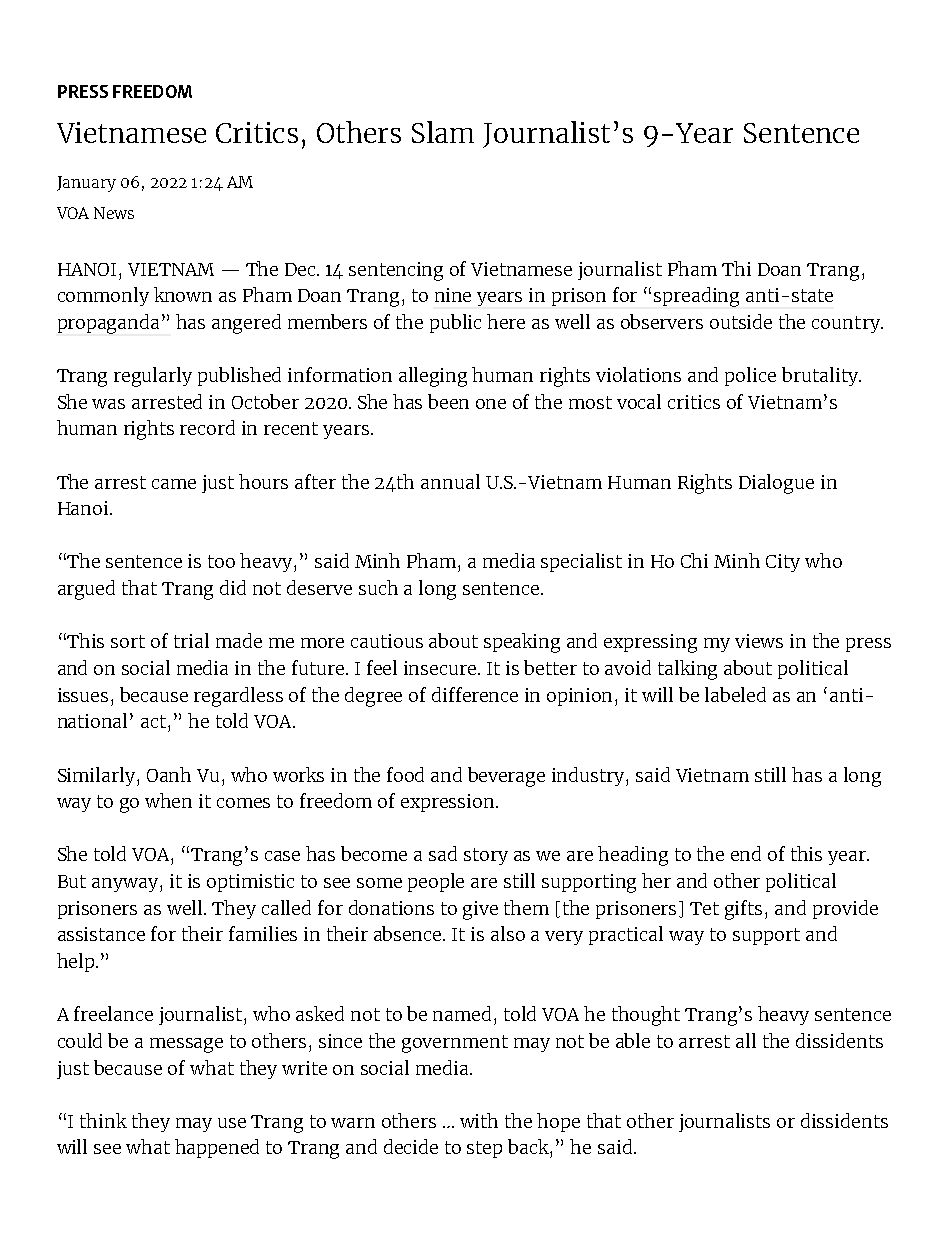  I want to click on spreading, so click(696, 297).
